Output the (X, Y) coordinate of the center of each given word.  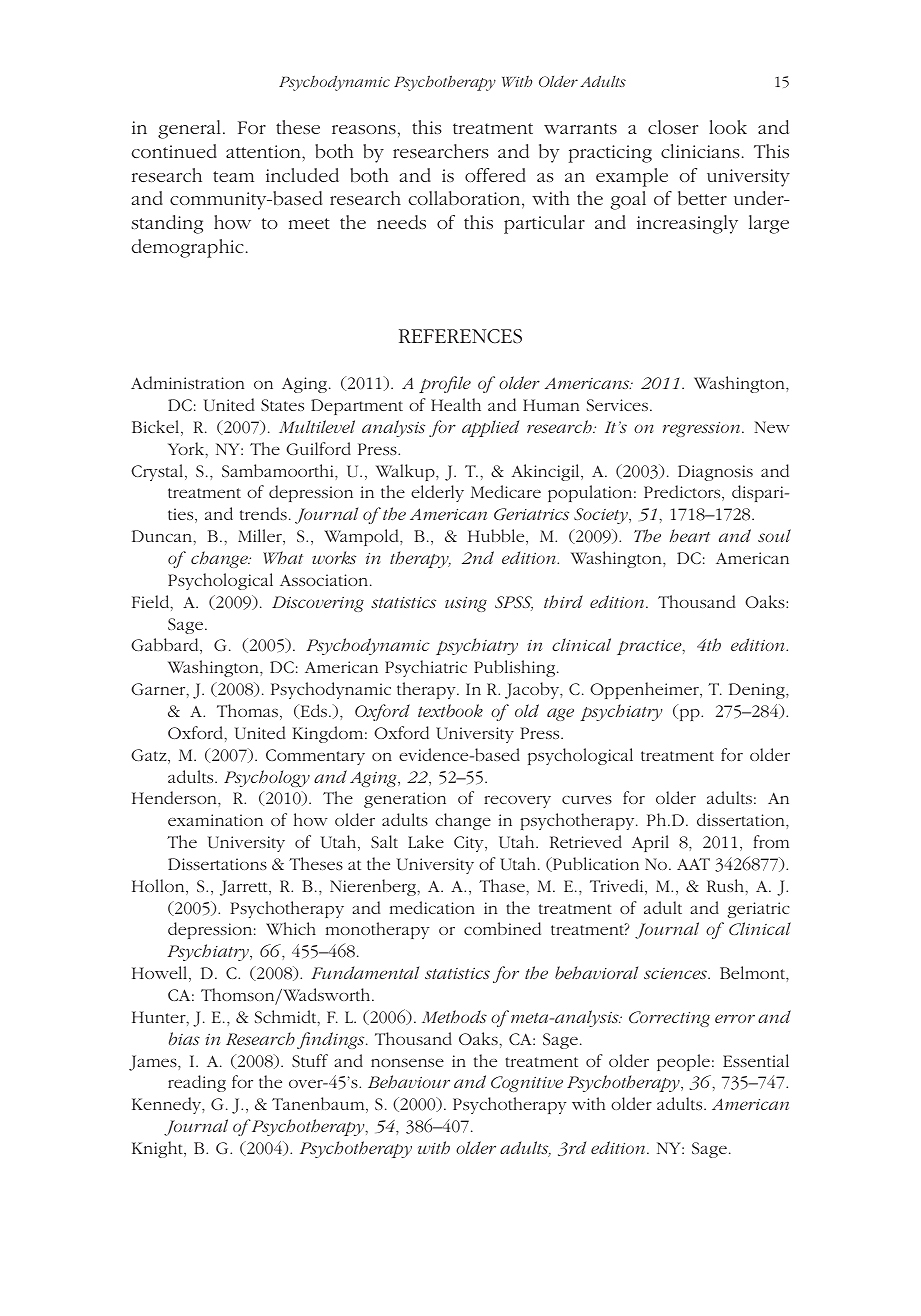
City (470, 844)
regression (703, 429)
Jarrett (245, 888)
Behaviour (409, 1081)
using (466, 604)
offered (495, 175)
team (233, 176)
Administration (187, 382)
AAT (693, 864)
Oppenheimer (645, 690)
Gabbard (166, 646)
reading (197, 1083)
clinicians (700, 151)
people (683, 1062)
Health (456, 404)
